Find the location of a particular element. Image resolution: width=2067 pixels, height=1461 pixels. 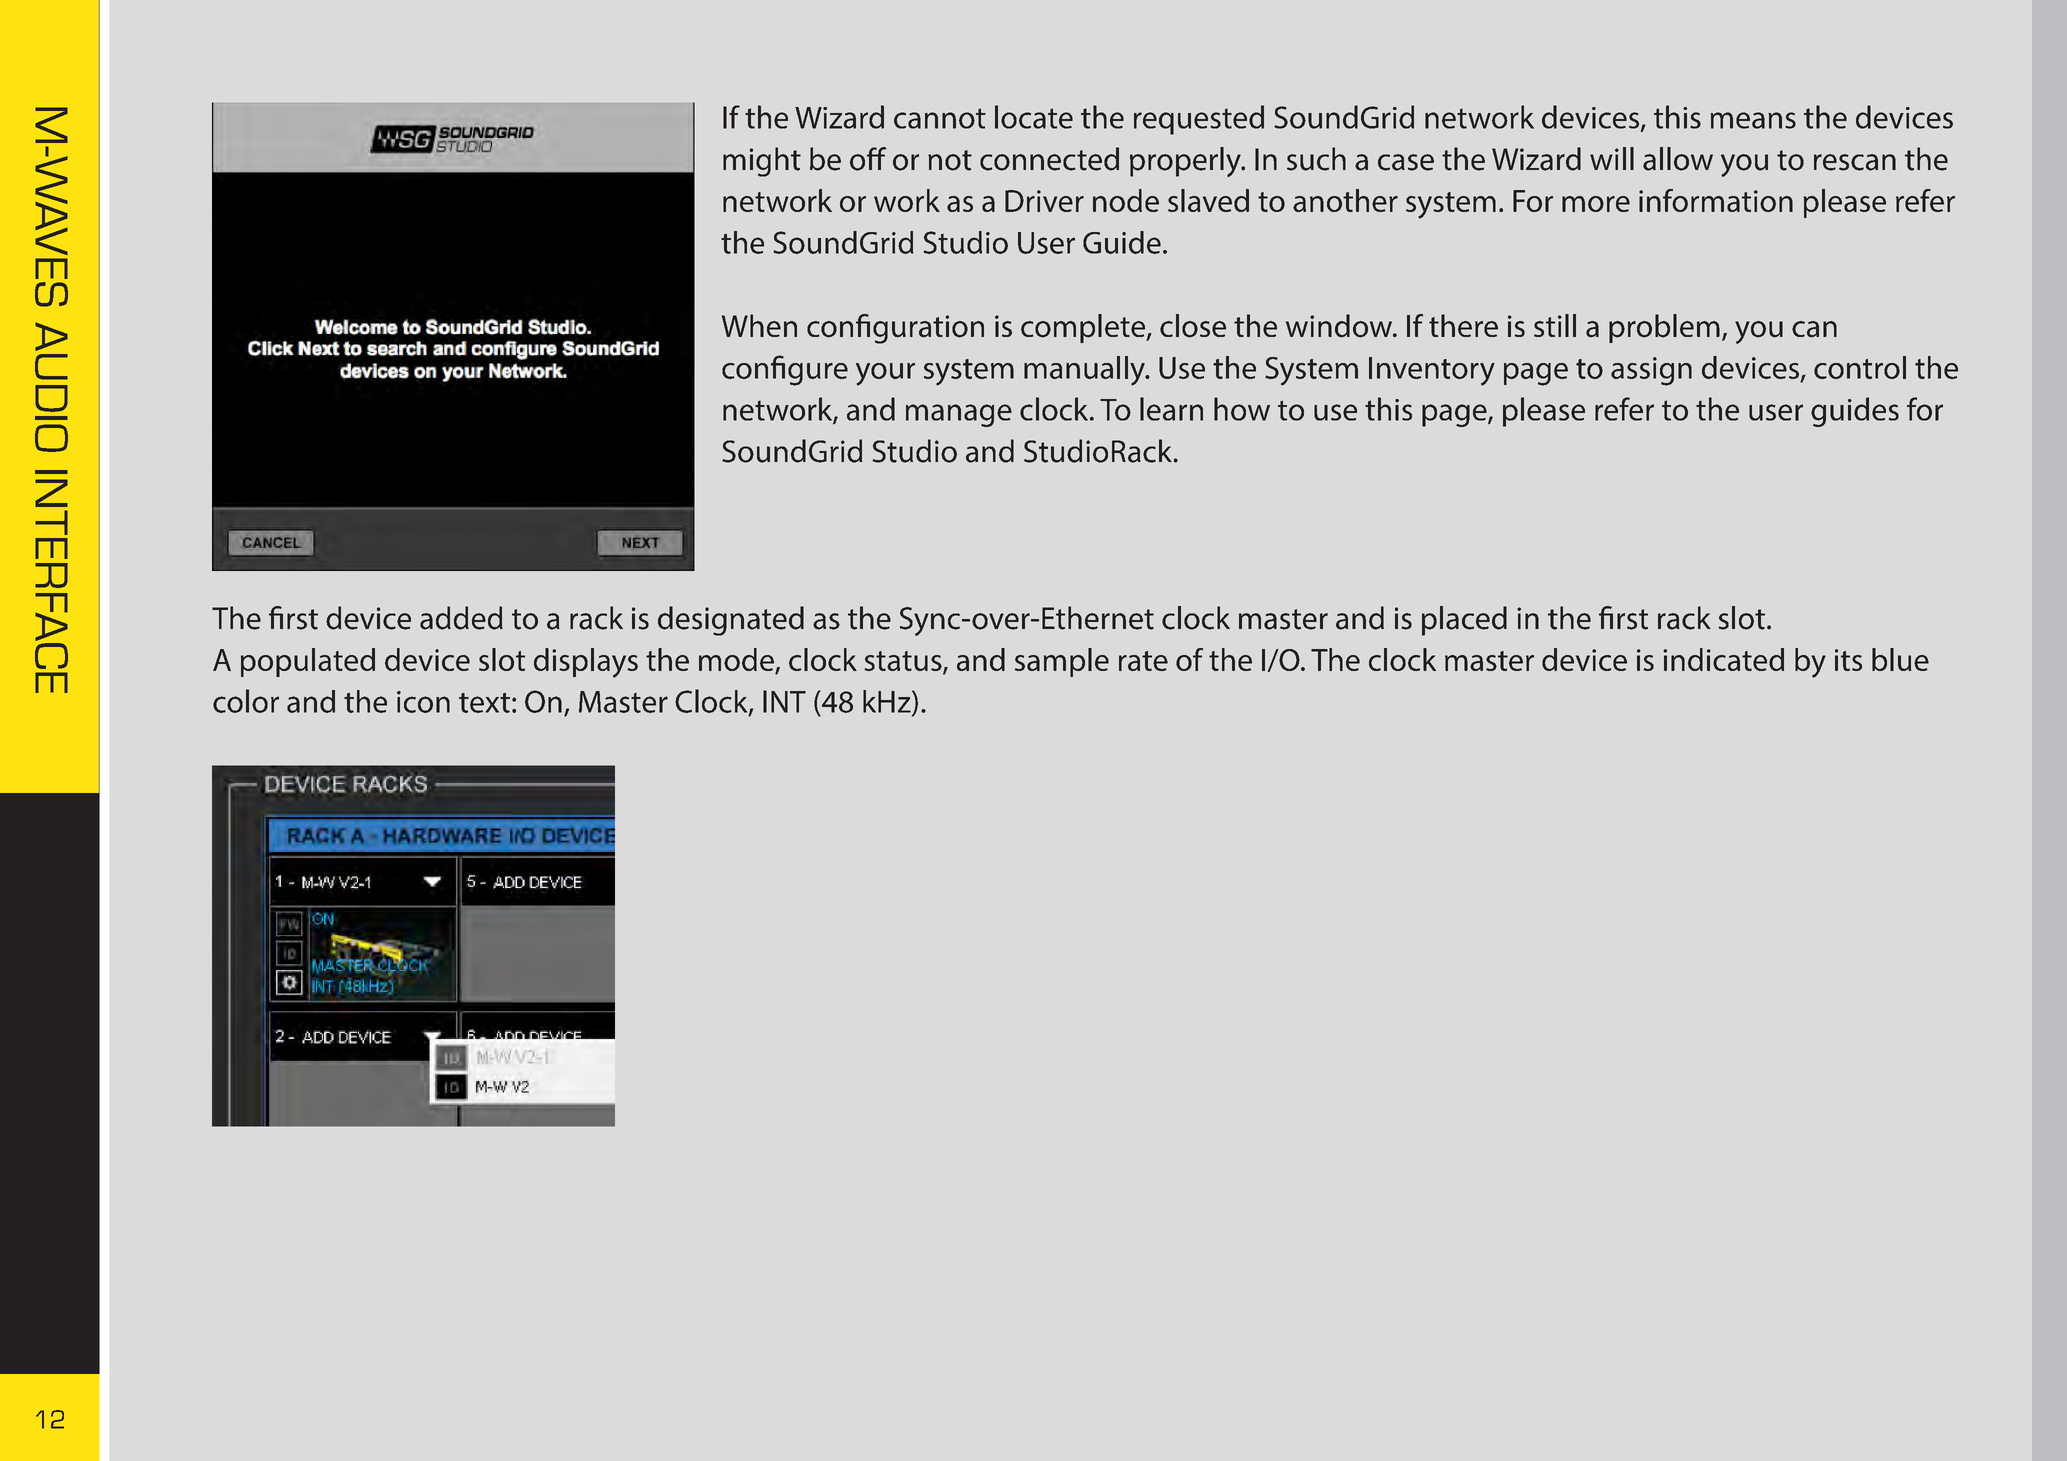

manage is located at coordinates (959, 415).
